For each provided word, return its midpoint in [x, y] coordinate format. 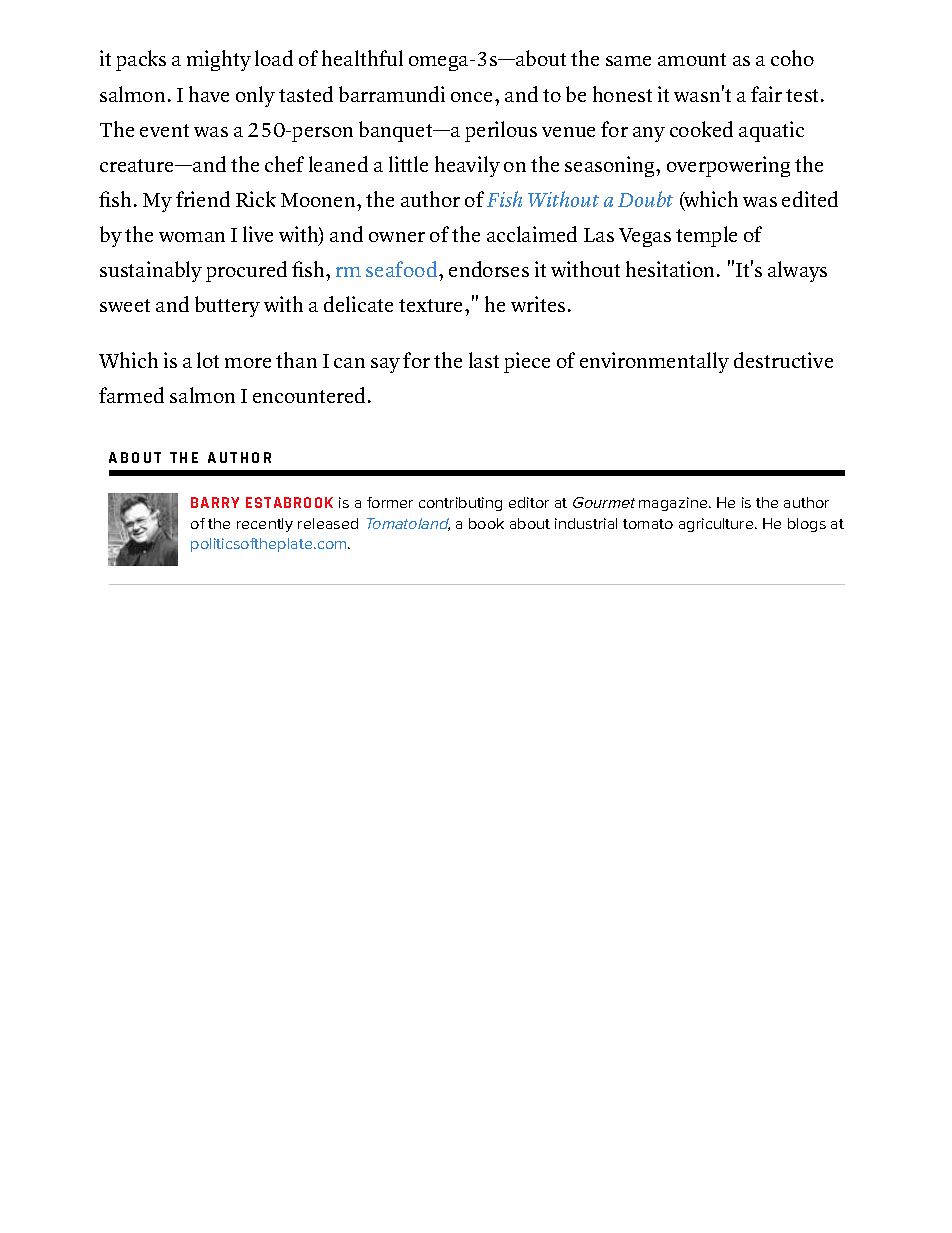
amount [692, 59]
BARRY [215, 502]
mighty [219, 60]
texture [432, 305]
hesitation [672, 269]
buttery [227, 306]
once [473, 97]
